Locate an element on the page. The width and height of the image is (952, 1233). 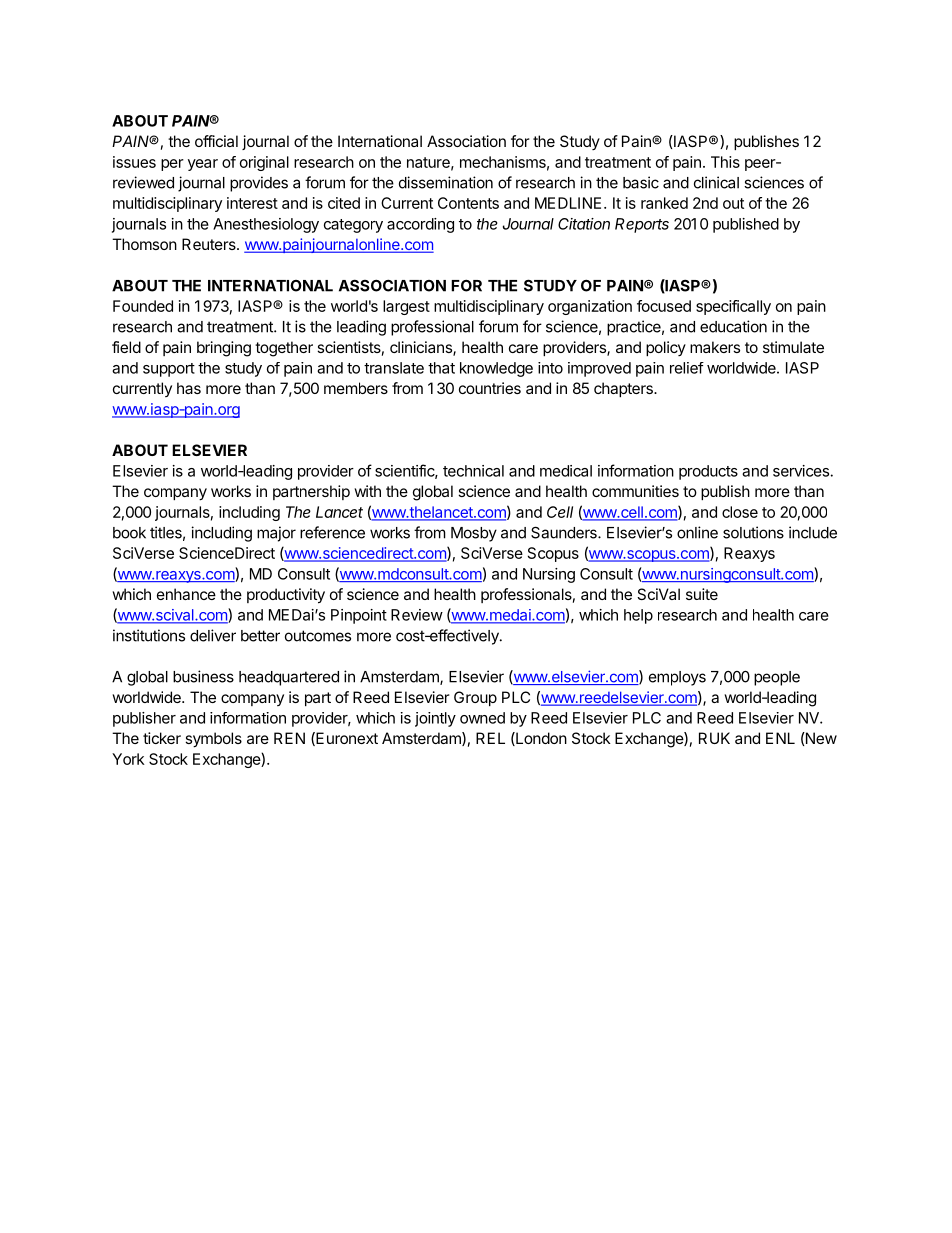
symbols is located at coordinates (213, 740).
